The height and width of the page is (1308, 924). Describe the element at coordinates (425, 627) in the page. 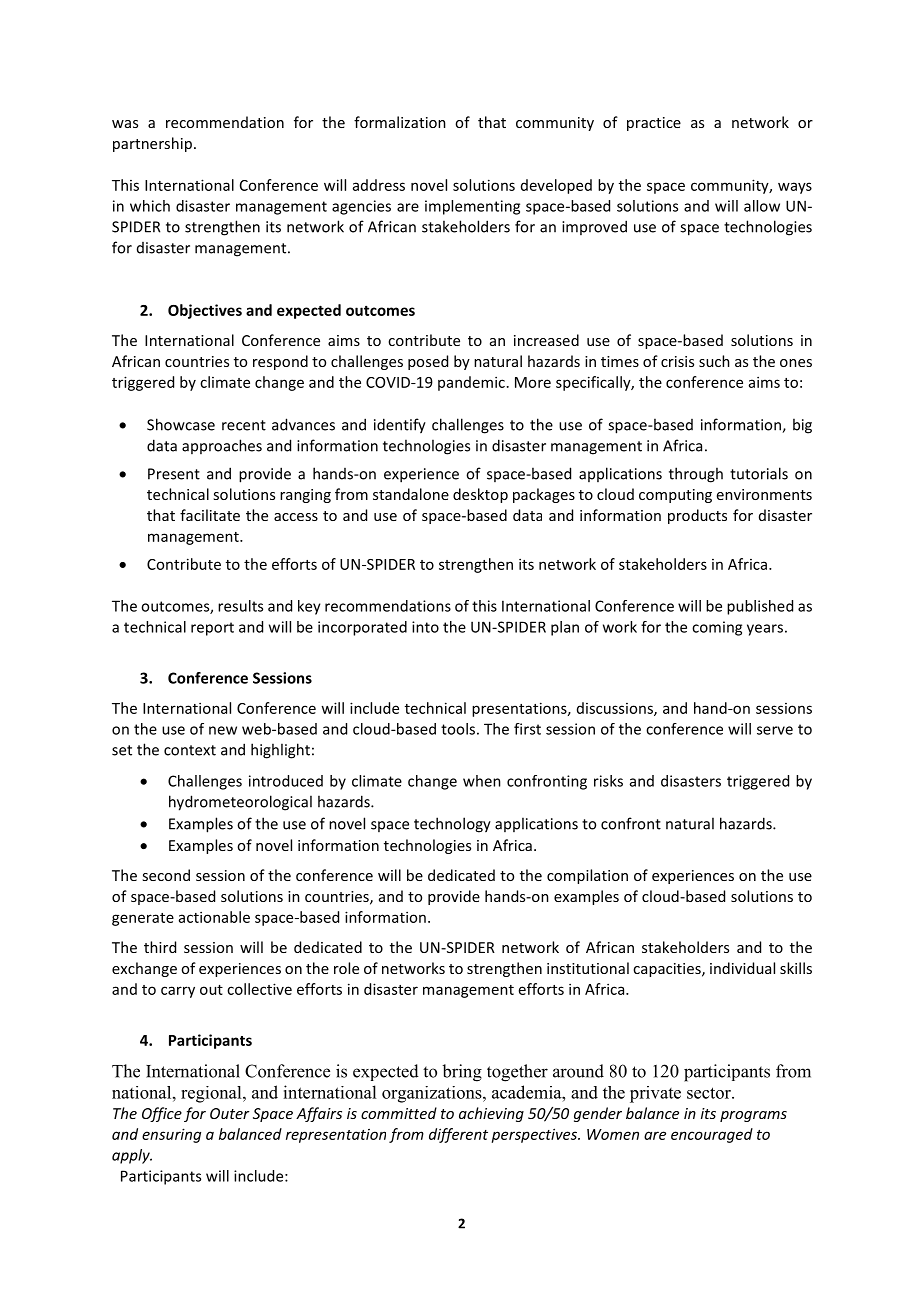

I see `into` at that location.
